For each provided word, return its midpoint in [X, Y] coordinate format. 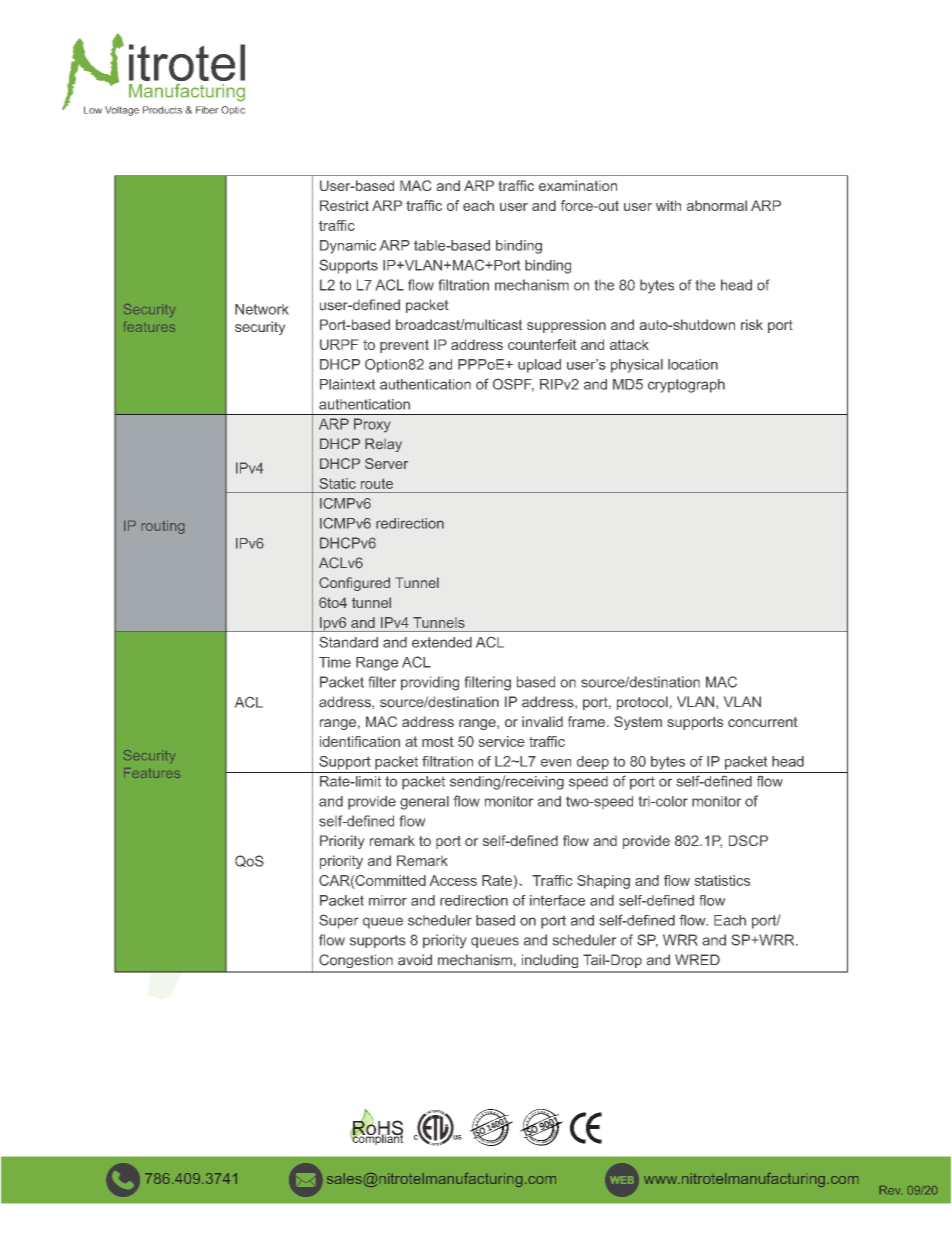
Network [261, 309]
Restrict [344, 205]
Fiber [207, 110]
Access [453, 880]
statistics [722, 880]
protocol [642, 703]
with [668, 205]
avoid [415, 960]
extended [442, 642]
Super [339, 921]
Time [335, 662]
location [693, 364]
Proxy [372, 425]
